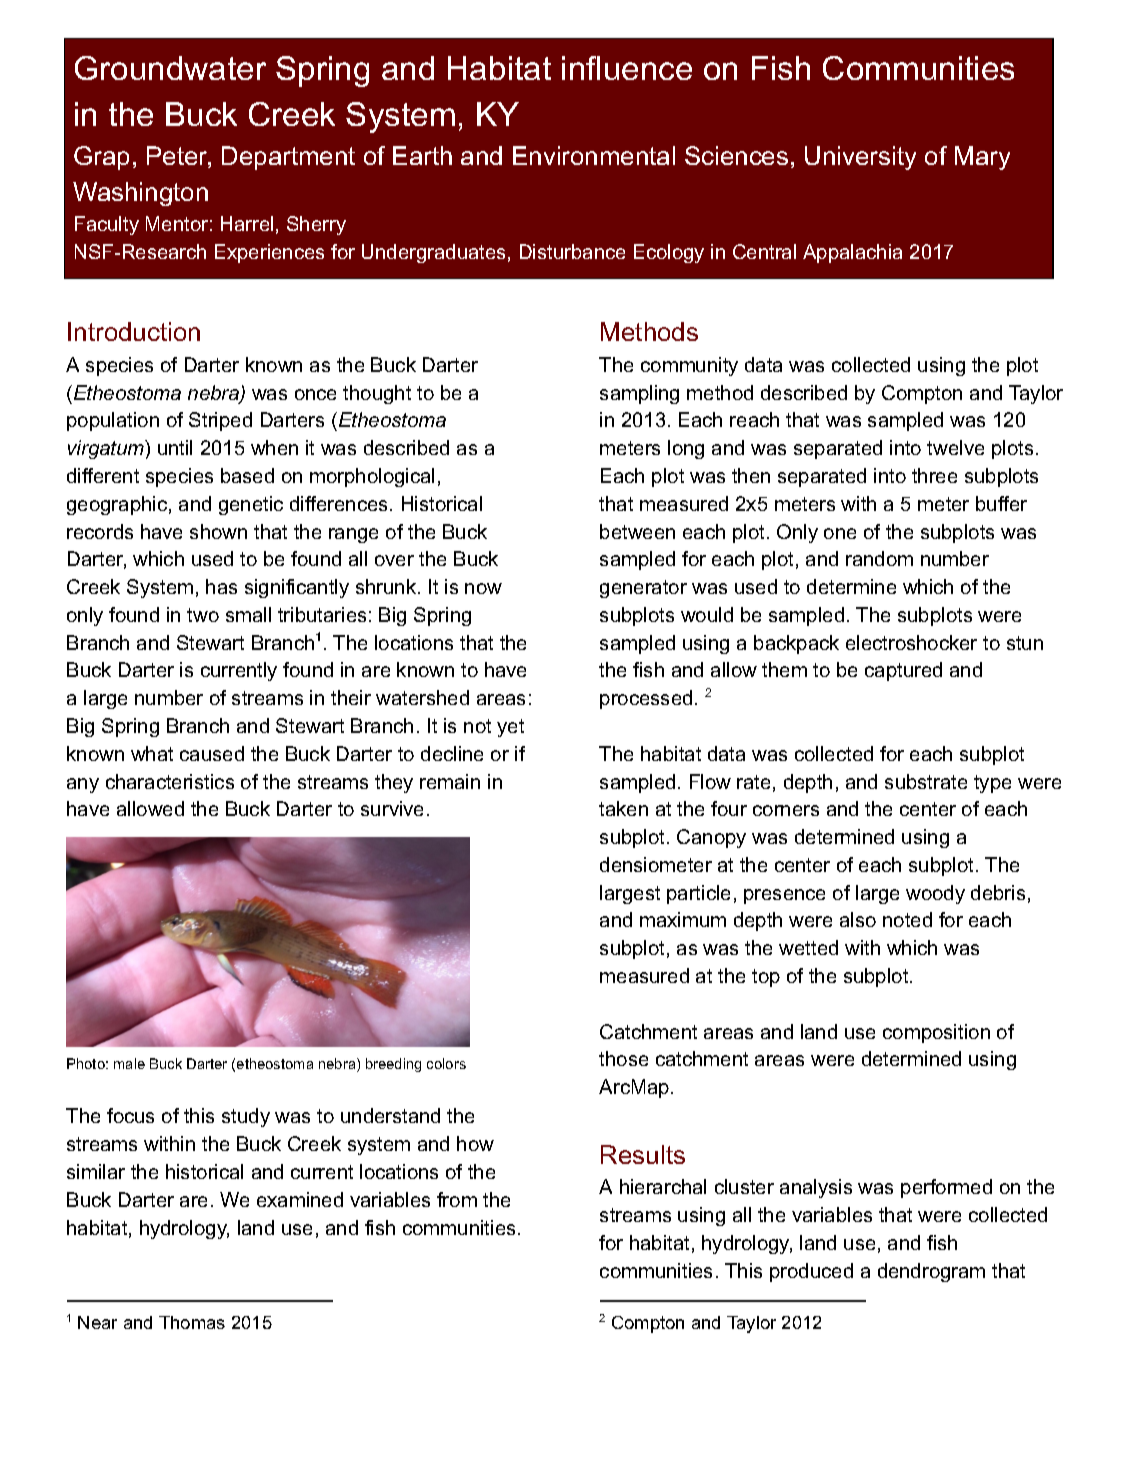 The width and height of the document is (1133, 1467). Describe the element at coordinates (510, 728) in the document. I see `yet` at that location.
